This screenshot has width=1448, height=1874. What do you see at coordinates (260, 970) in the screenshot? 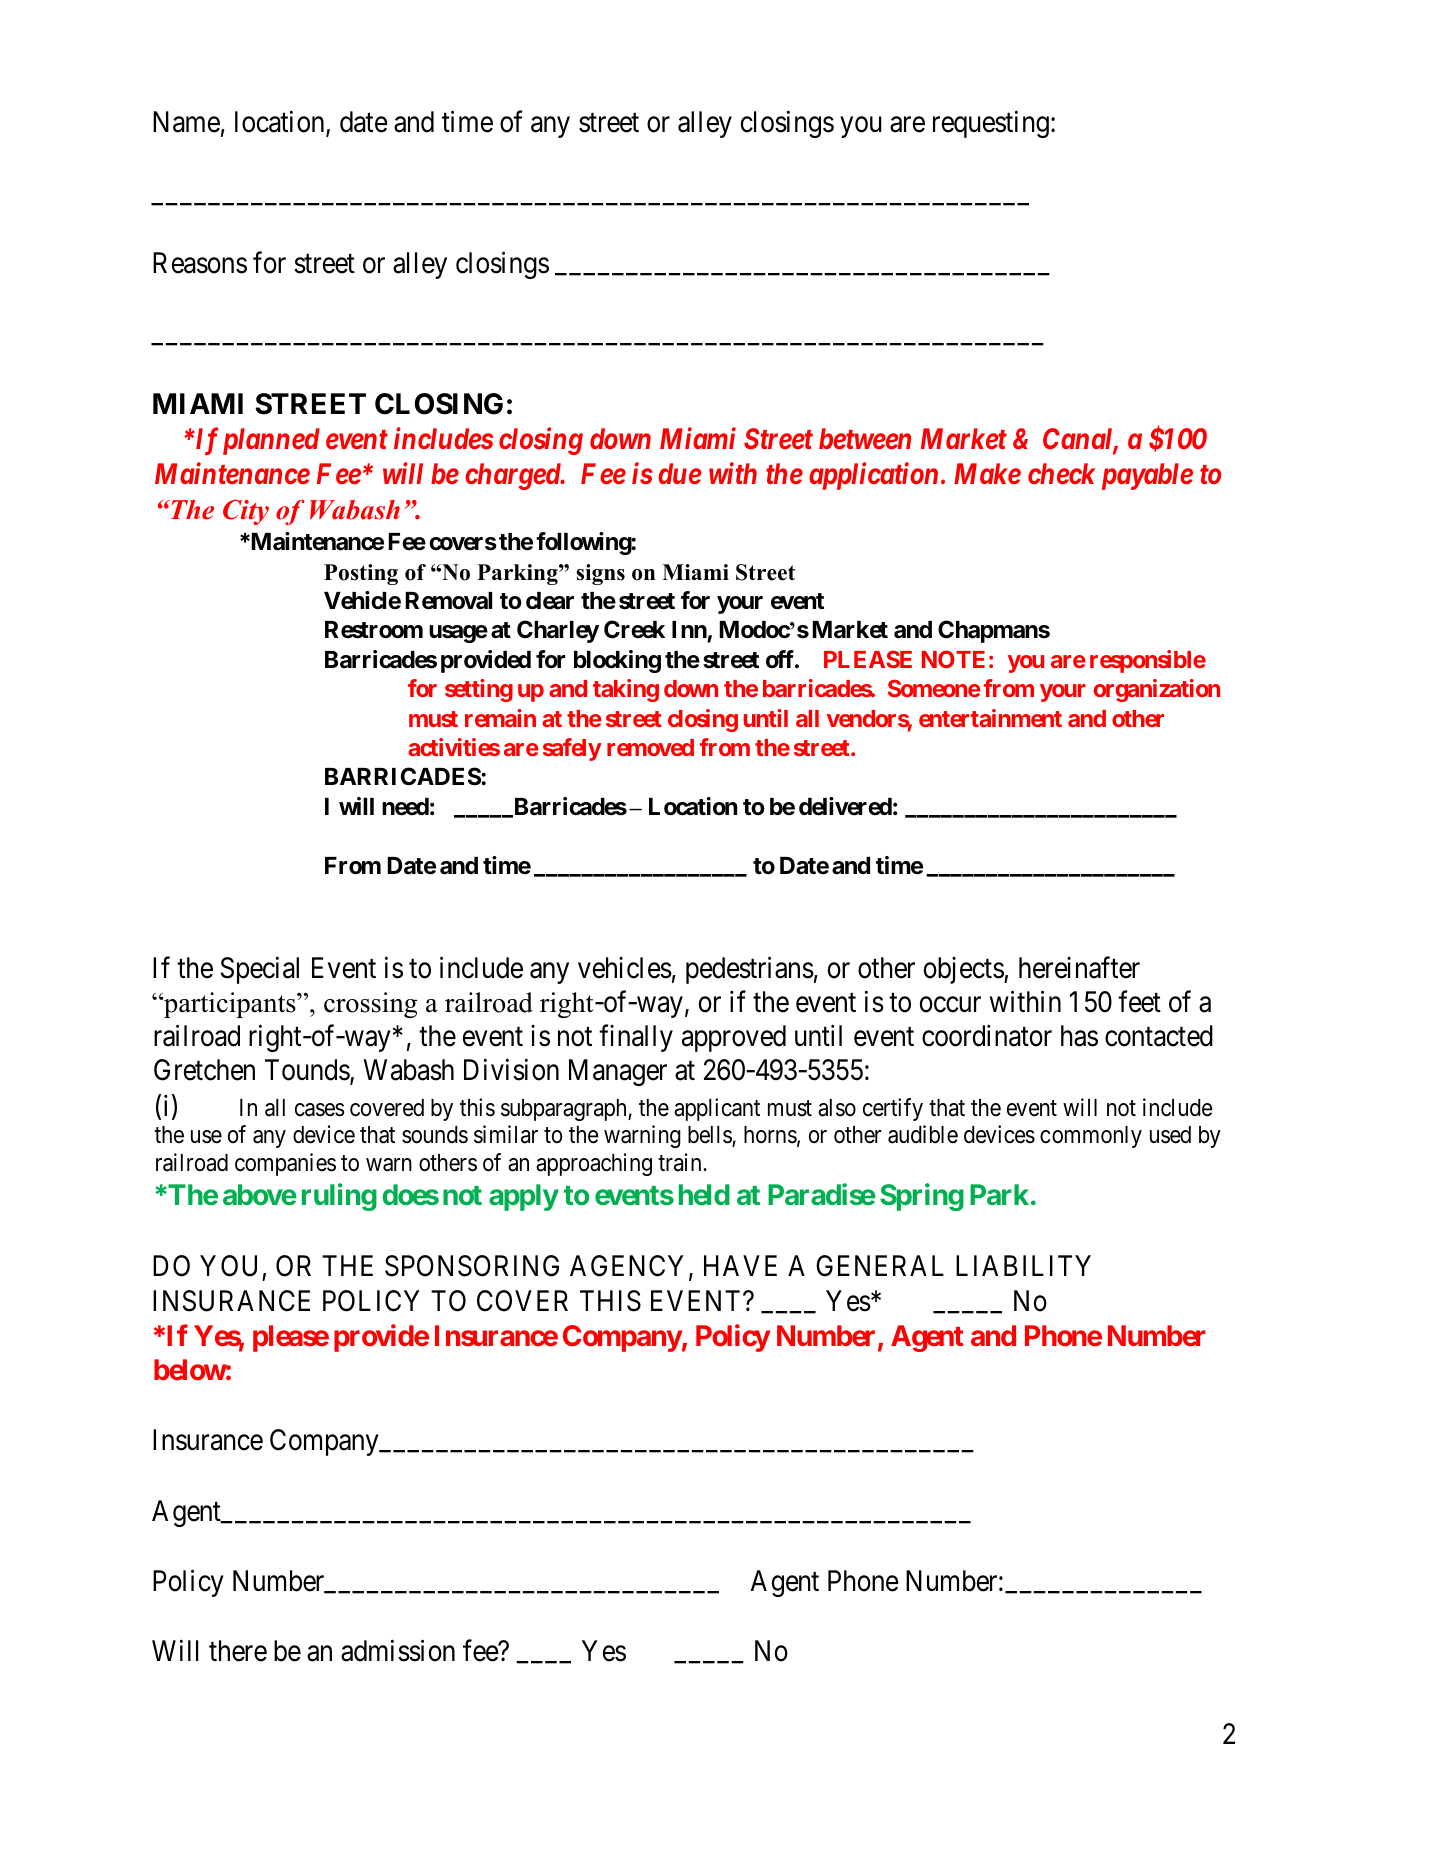
I see `Special` at bounding box center [260, 970].
